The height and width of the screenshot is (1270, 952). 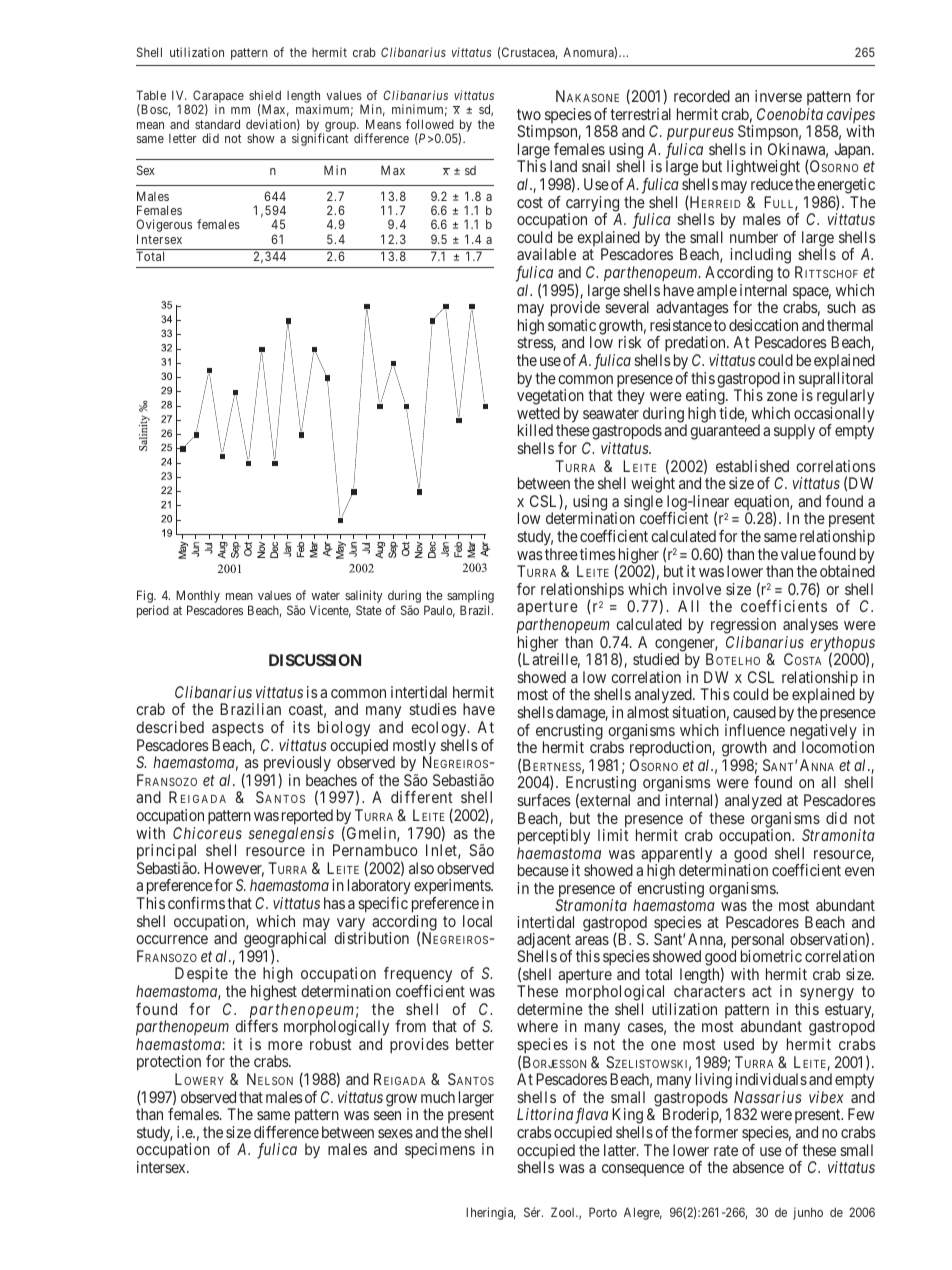 I want to click on absence, so click(x=758, y=1167).
